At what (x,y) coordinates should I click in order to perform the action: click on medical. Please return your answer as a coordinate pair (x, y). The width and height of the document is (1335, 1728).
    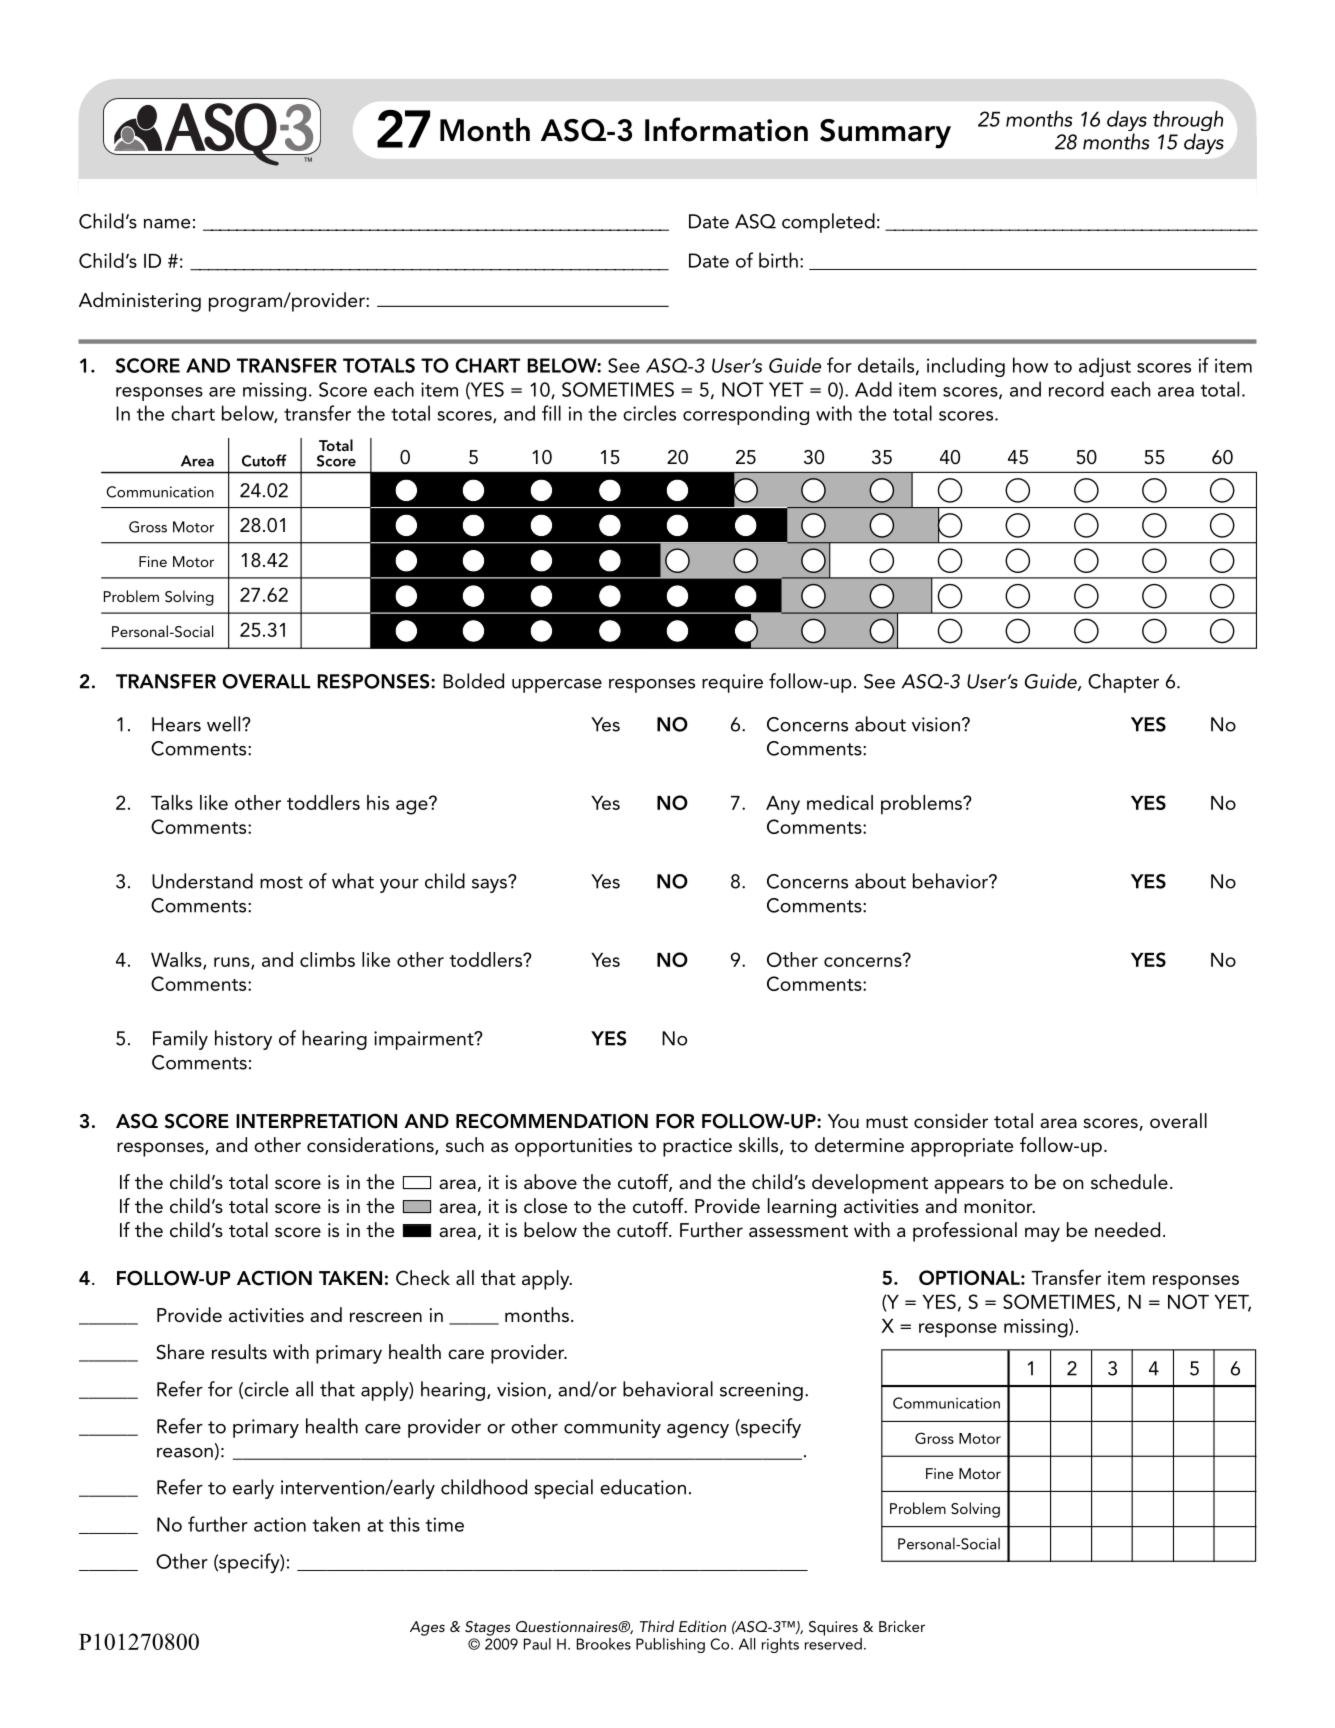
    Looking at the image, I should click on (840, 802).
